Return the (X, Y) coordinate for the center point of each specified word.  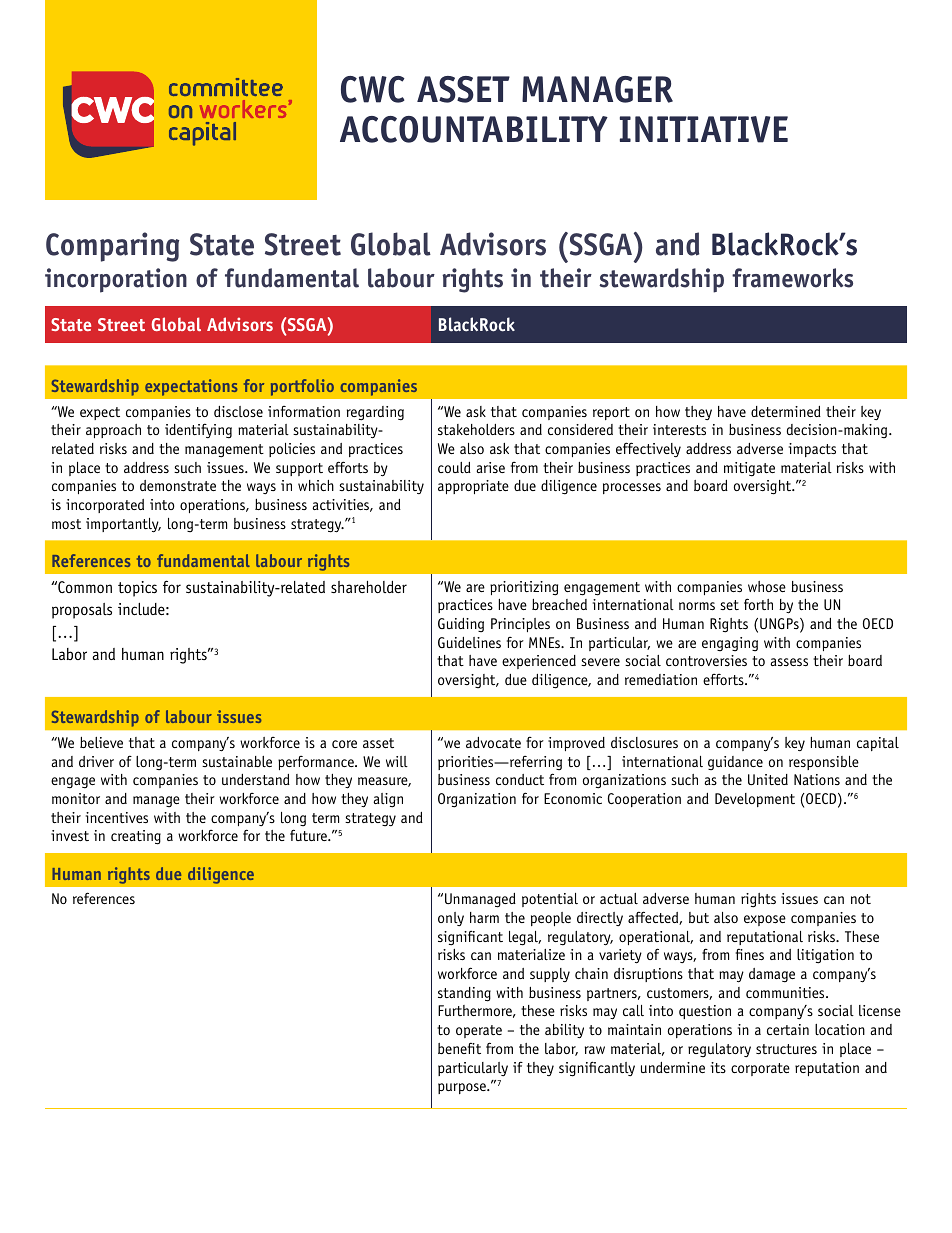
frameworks (792, 278)
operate (479, 1031)
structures (786, 1049)
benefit (459, 1048)
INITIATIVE (704, 129)
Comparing (112, 247)
